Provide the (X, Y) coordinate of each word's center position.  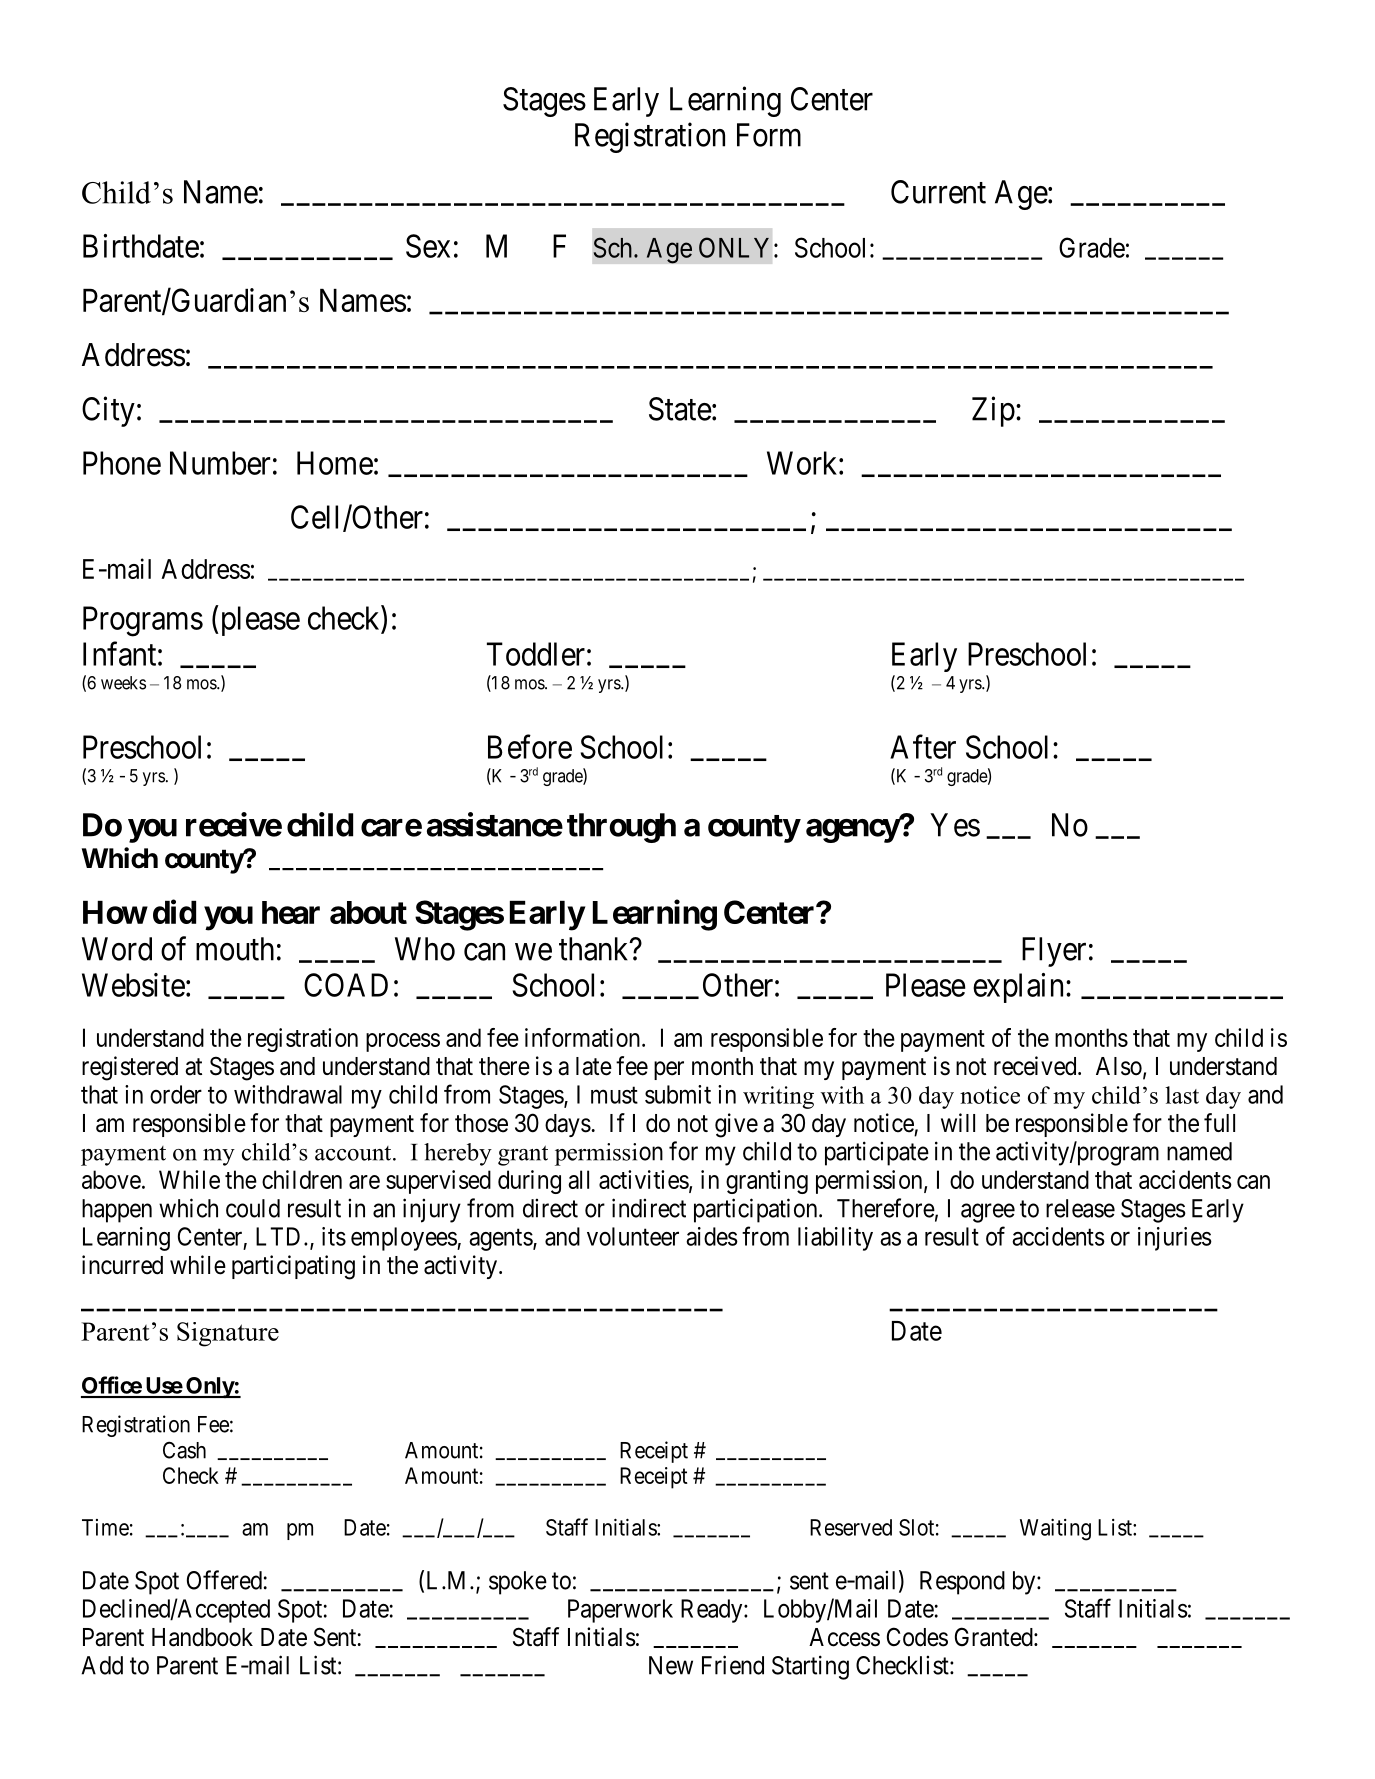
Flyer (1054, 952)
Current (938, 192)
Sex (428, 246)
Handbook (202, 1637)
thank (595, 949)
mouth (235, 949)
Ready (713, 1611)
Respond (962, 1583)
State (680, 409)
